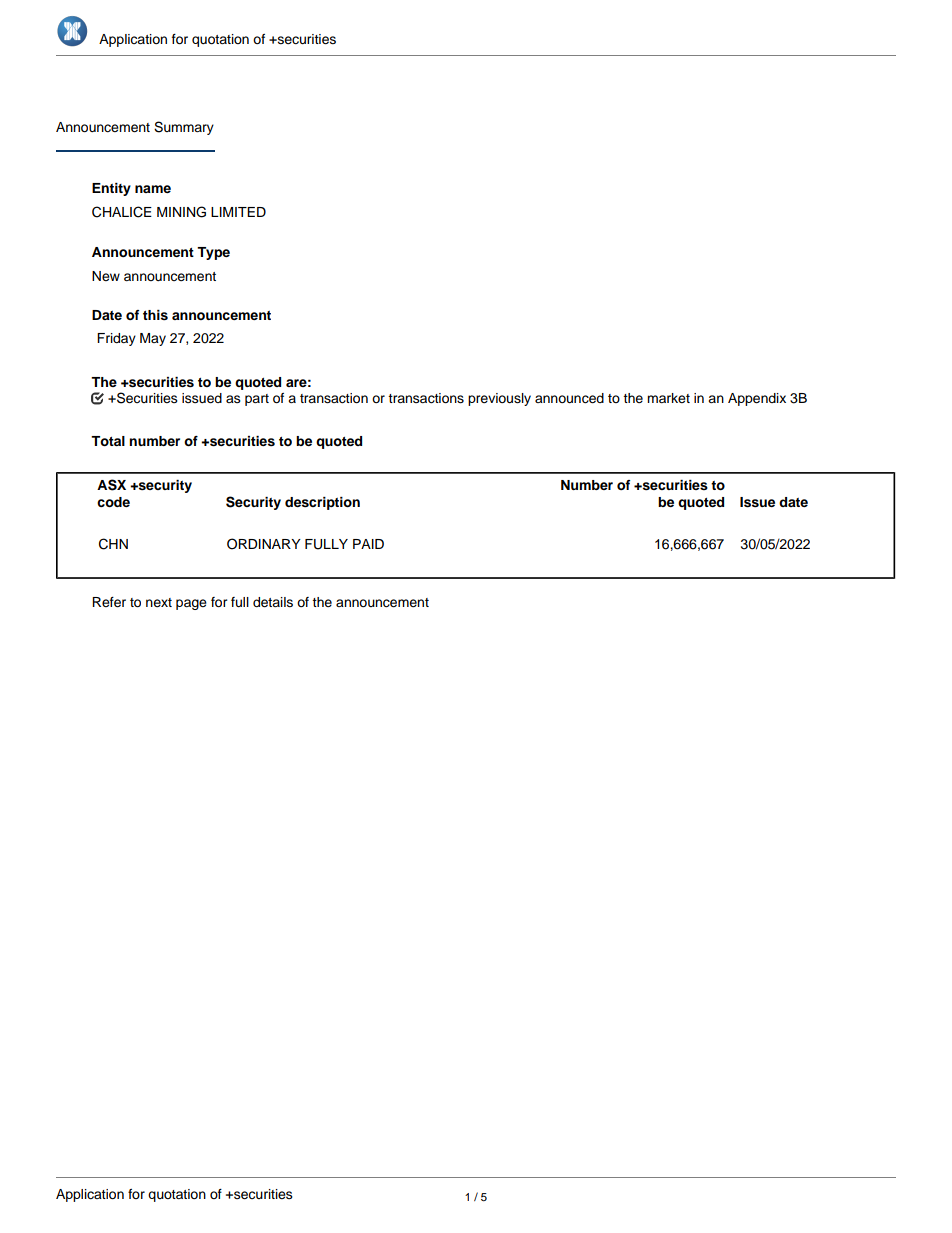 This screenshot has width=952, height=1233. I want to click on page, so click(191, 604).
